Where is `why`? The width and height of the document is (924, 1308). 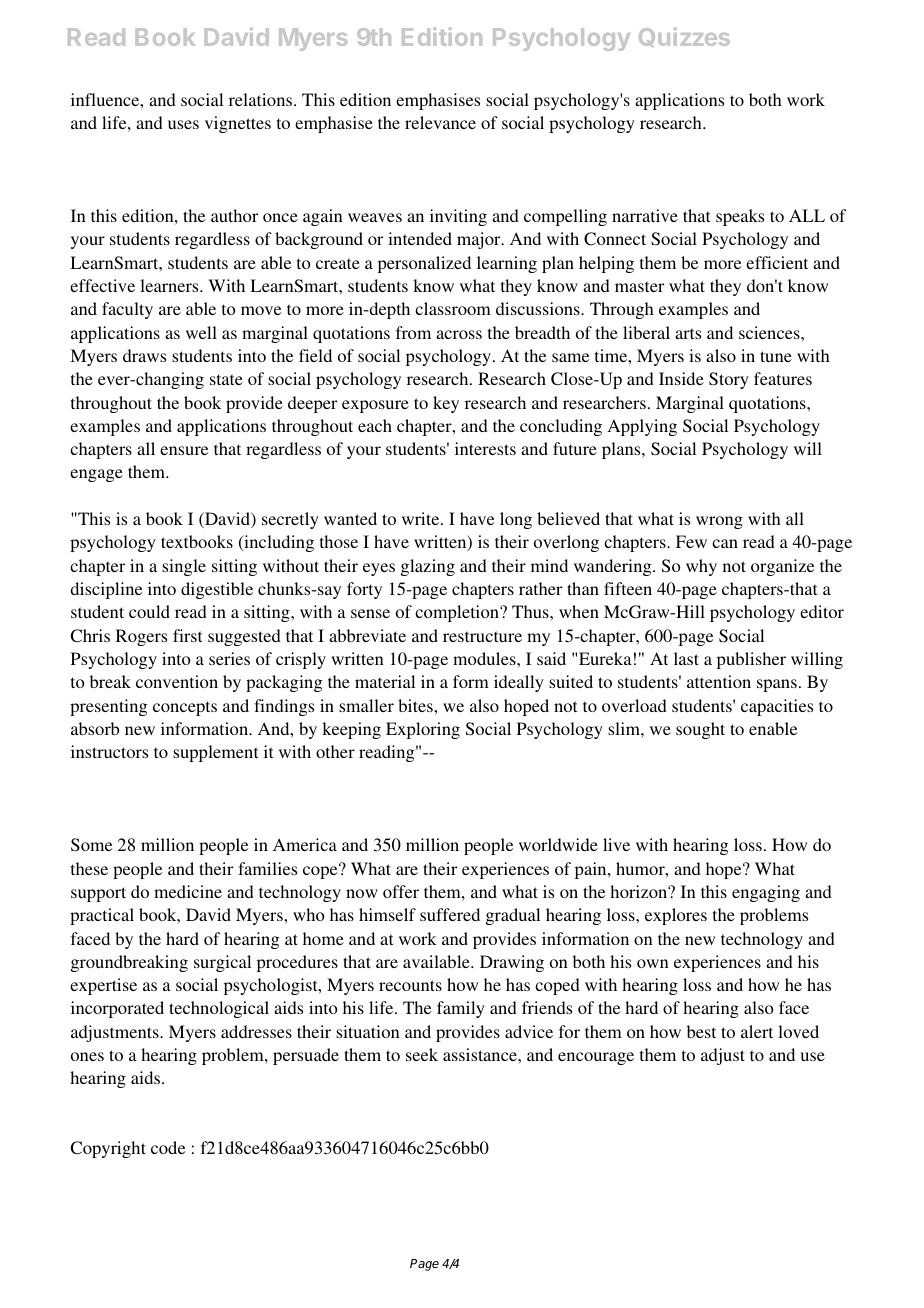
why is located at coordinates (701, 567).
